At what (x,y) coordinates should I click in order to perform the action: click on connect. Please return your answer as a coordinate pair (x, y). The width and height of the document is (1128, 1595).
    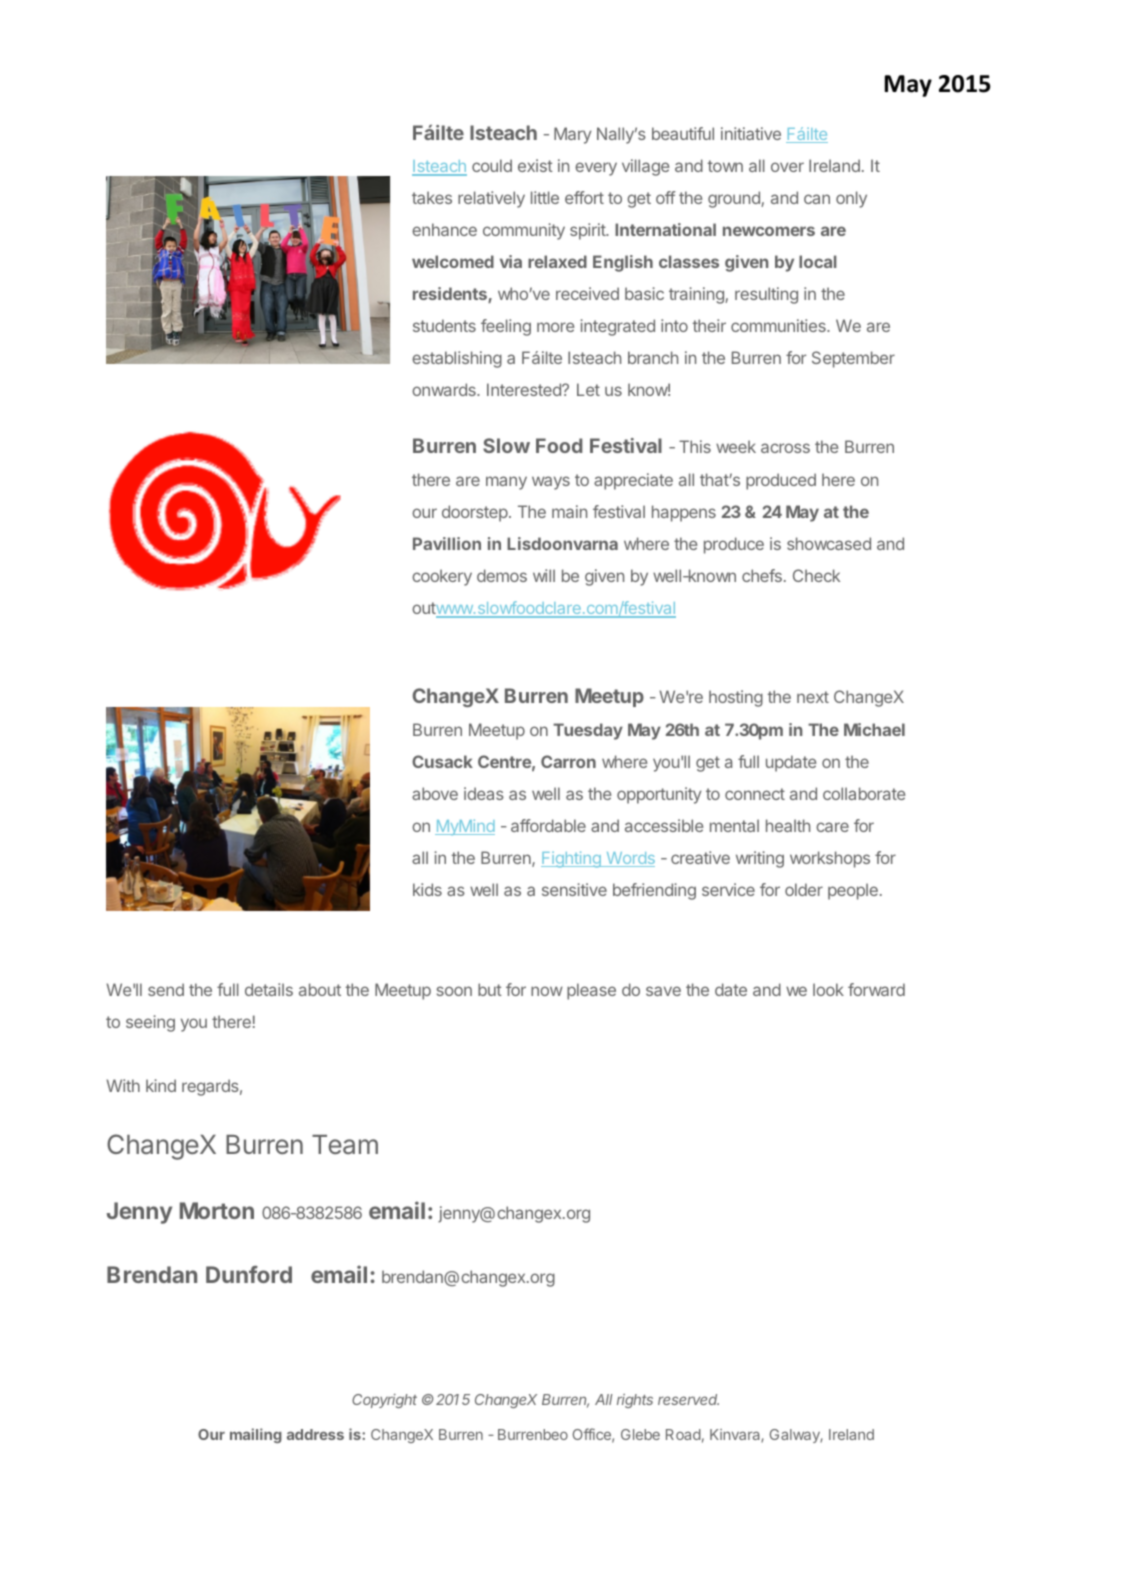
    Looking at the image, I should click on (755, 794).
